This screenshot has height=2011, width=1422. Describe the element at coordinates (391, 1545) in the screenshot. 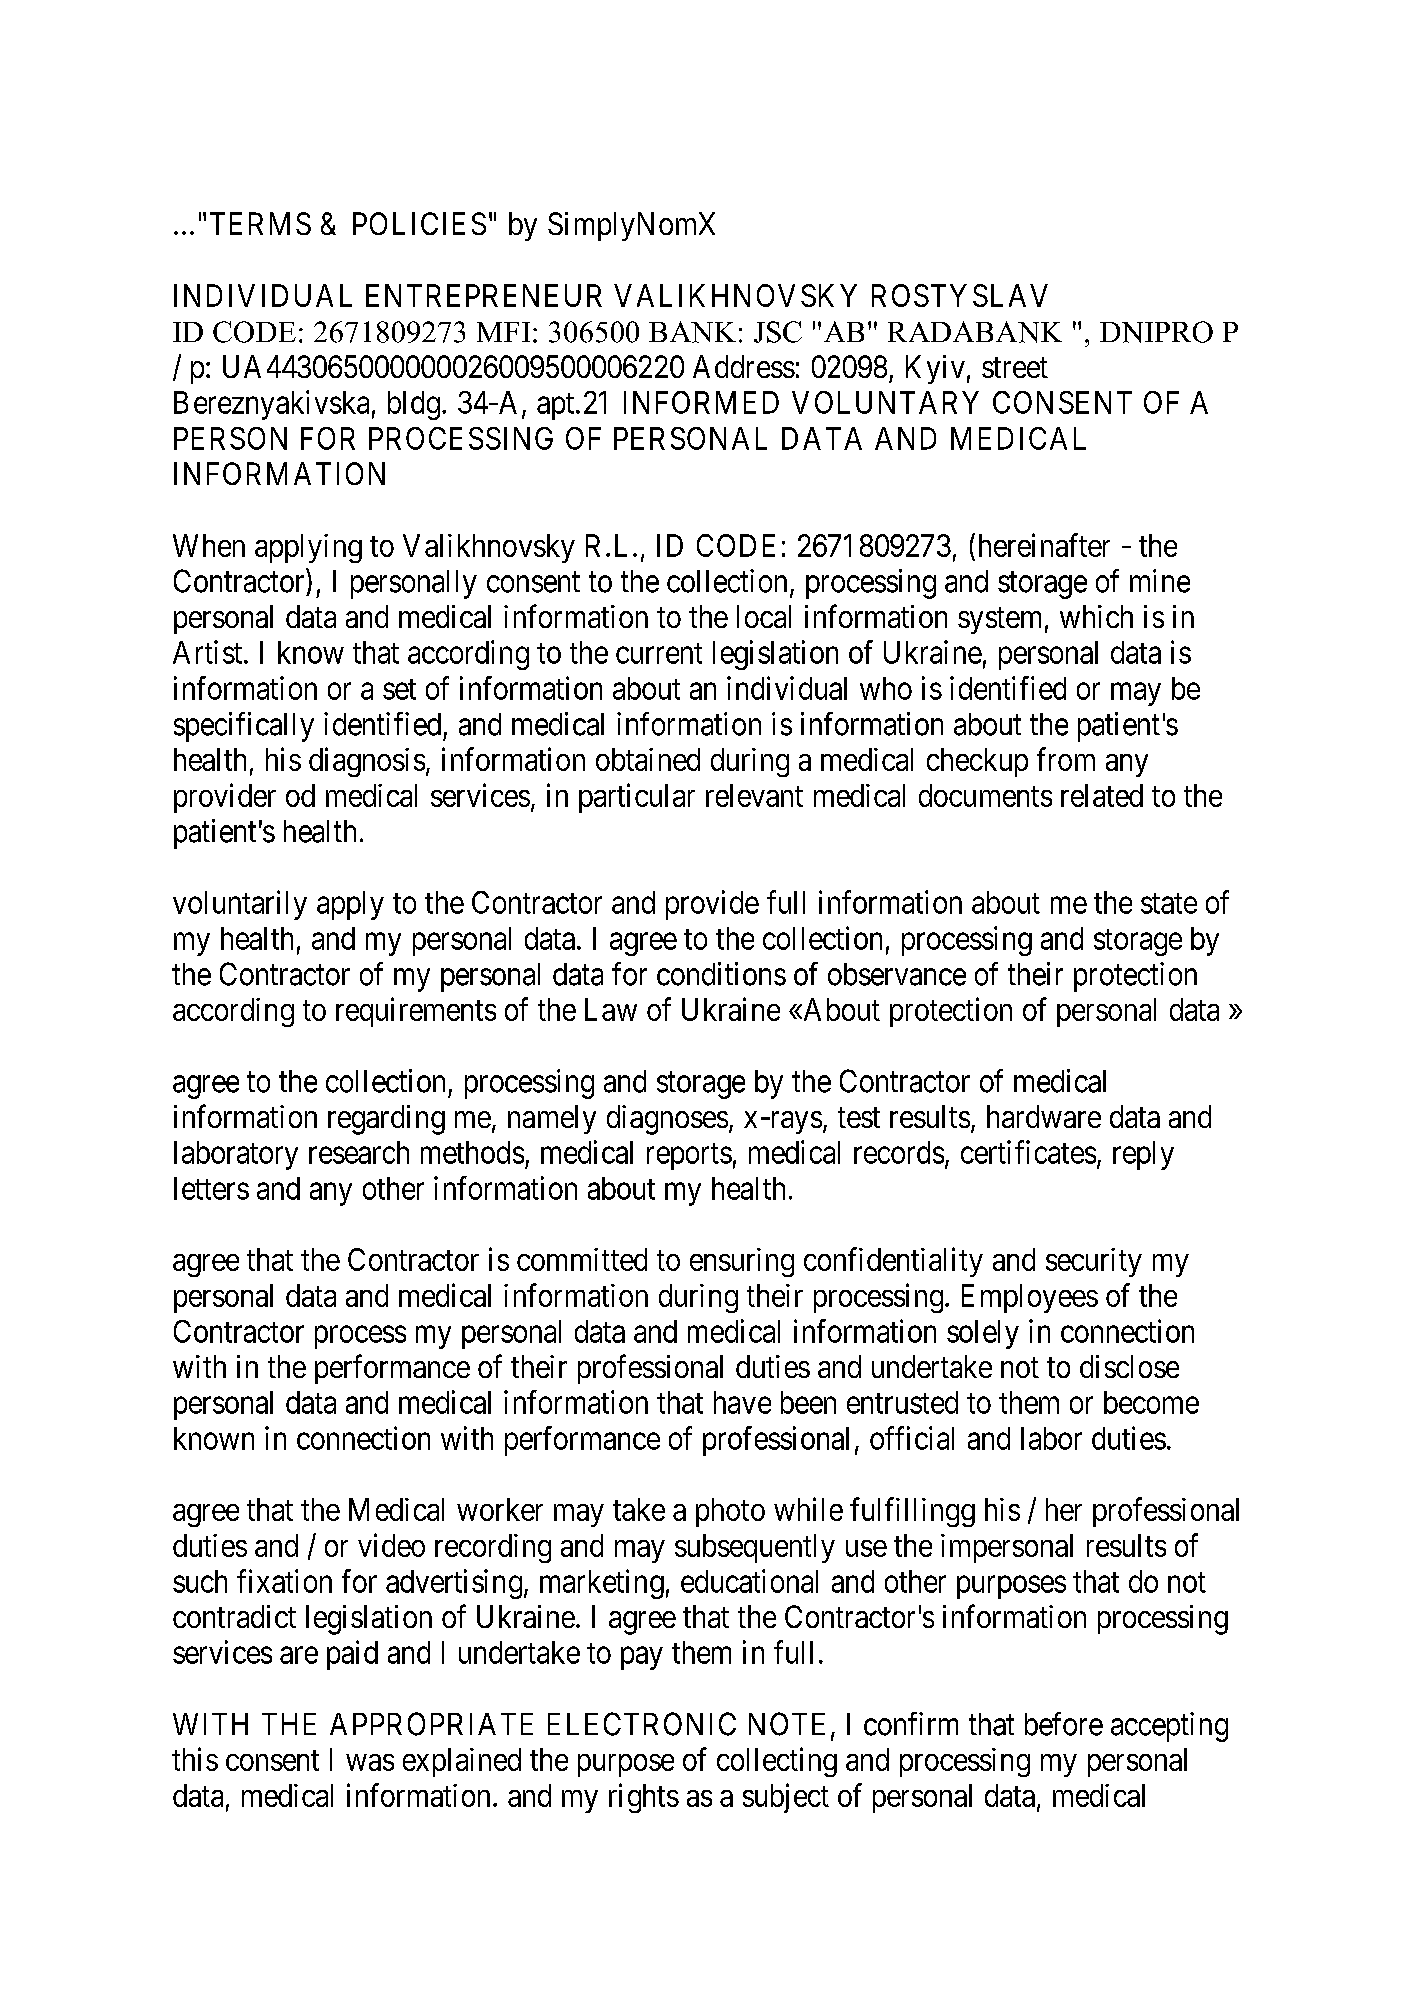

I see `video` at that location.
